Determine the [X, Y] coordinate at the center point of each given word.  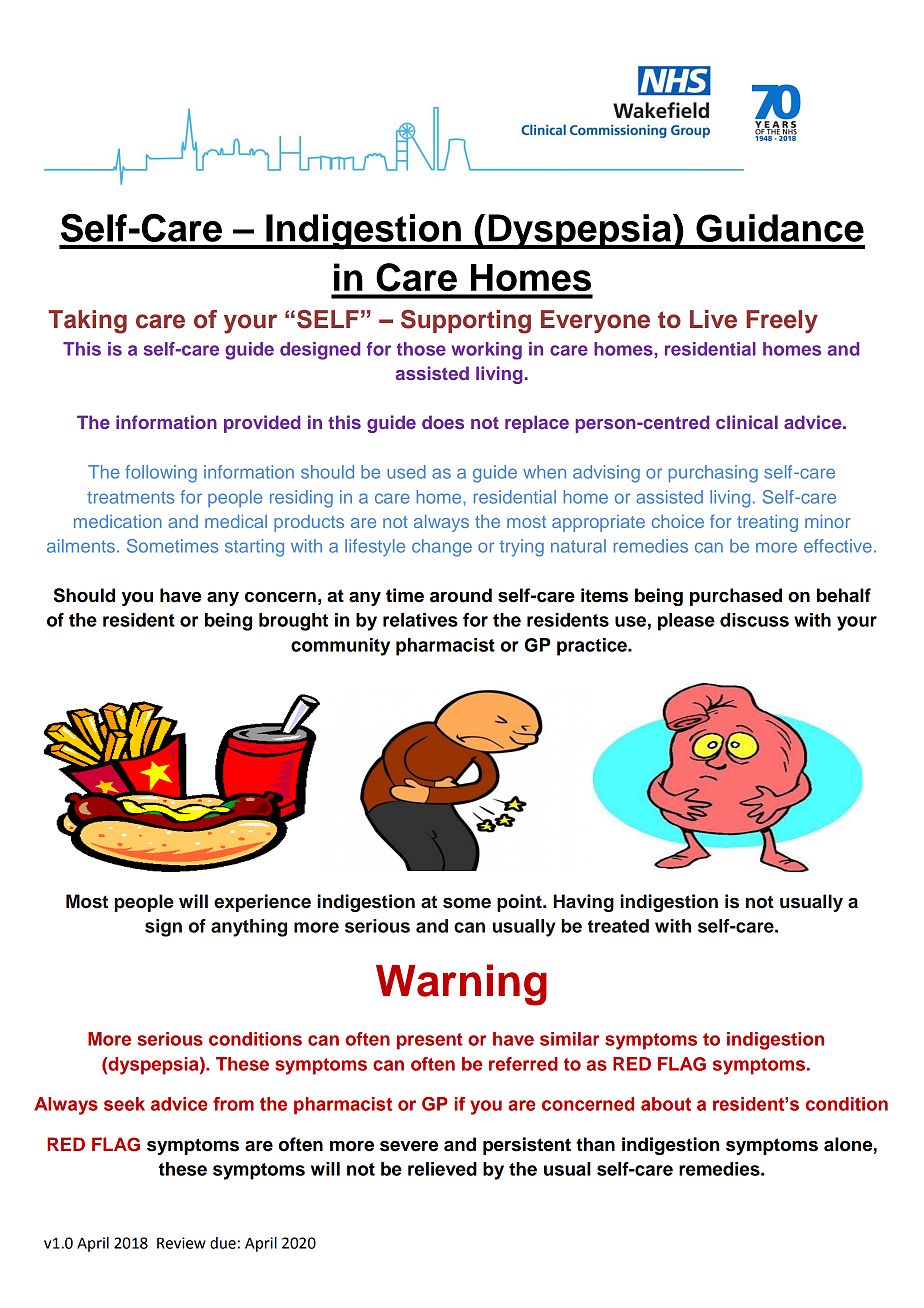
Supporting [466, 322]
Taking [87, 322]
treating [767, 523]
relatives [420, 620]
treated [618, 926]
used [406, 472]
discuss [754, 620]
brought [293, 622]
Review [181, 1243]
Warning [461, 985]
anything [249, 928]
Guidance [780, 228]
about [666, 1104]
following [161, 474]
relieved [442, 1169]
